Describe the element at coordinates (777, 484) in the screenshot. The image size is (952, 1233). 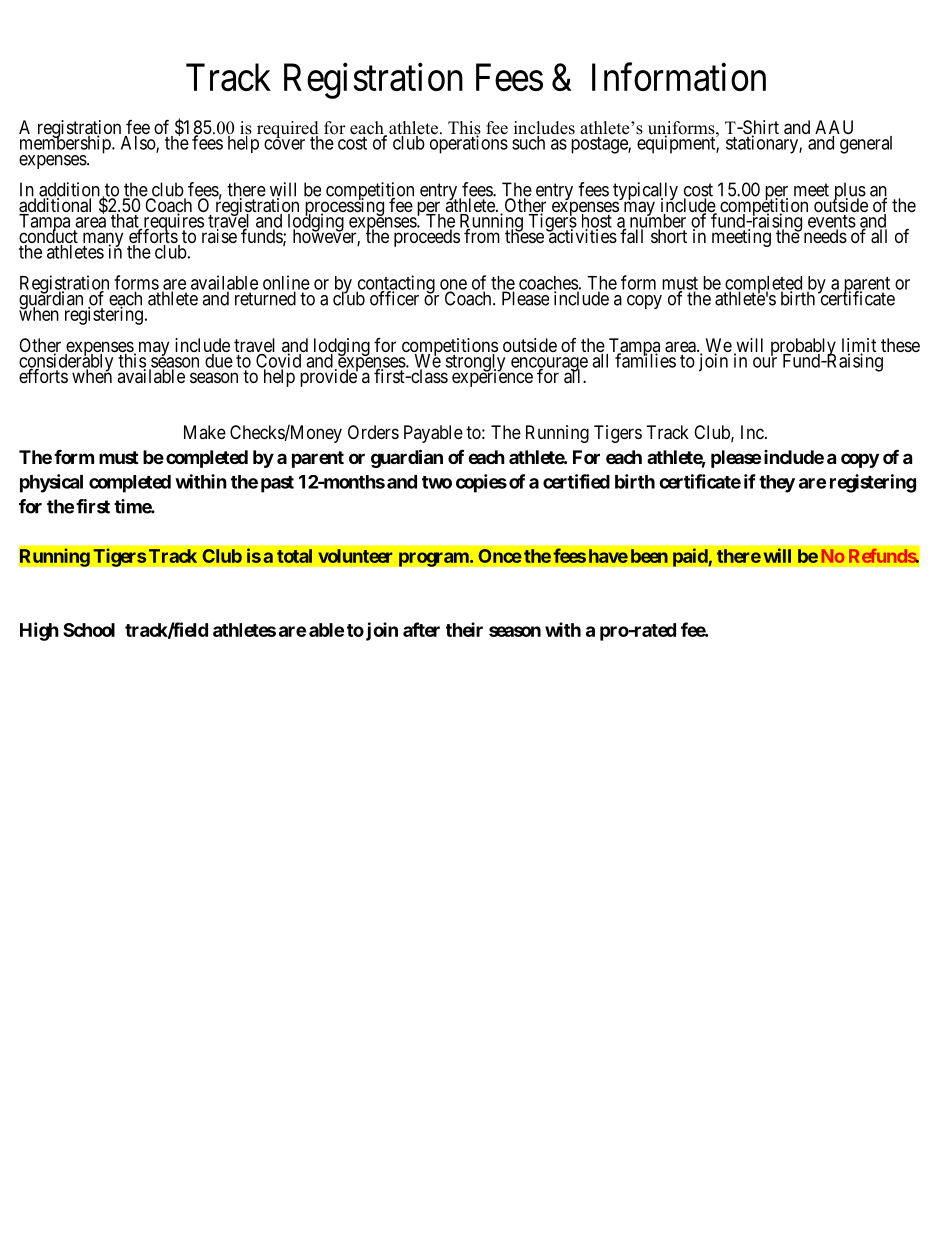
I see `they` at that location.
